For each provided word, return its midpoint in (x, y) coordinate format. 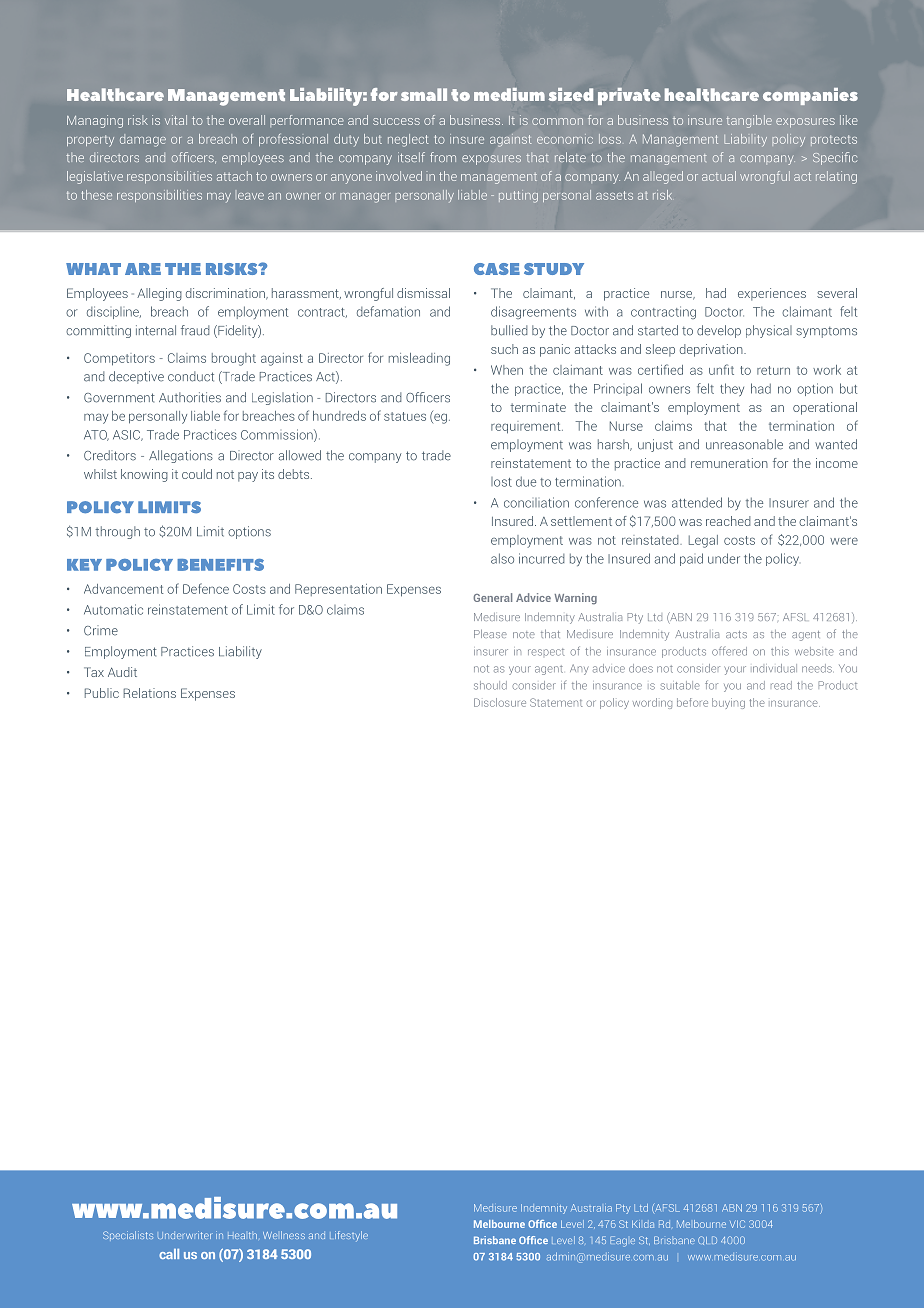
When (507, 370)
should (490, 685)
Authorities (190, 397)
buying (728, 703)
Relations (149, 693)
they (732, 389)
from (443, 157)
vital (176, 120)
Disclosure (500, 702)
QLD (707, 1240)
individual (775, 668)
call (169, 1254)
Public (102, 693)
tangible (749, 121)
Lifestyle (349, 1236)
